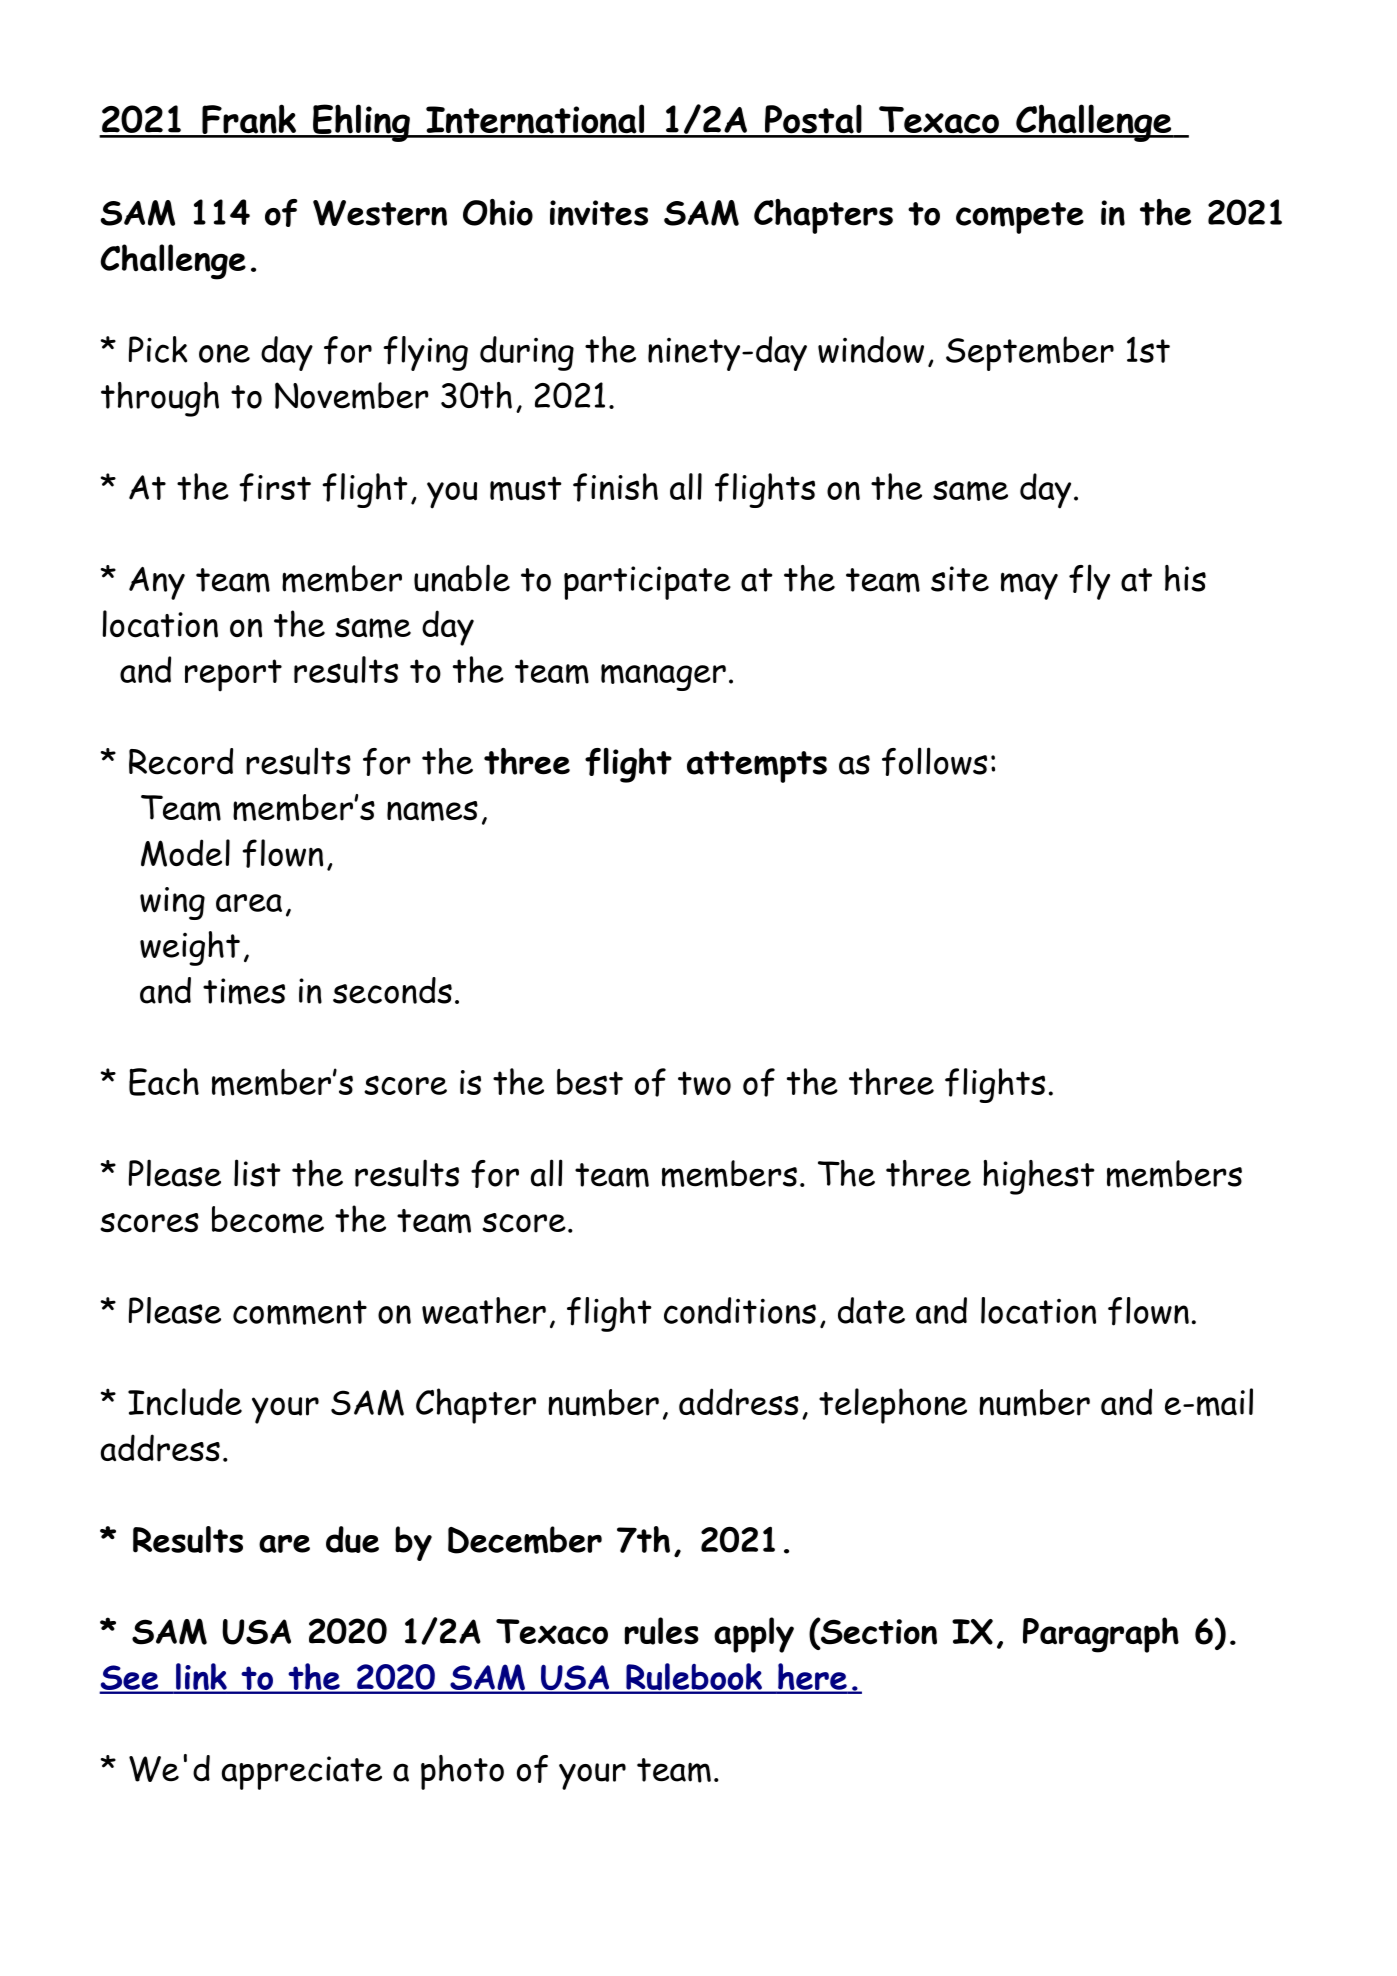 The width and height of the screenshot is (1397, 1976). I want to click on invites, so click(599, 213).
